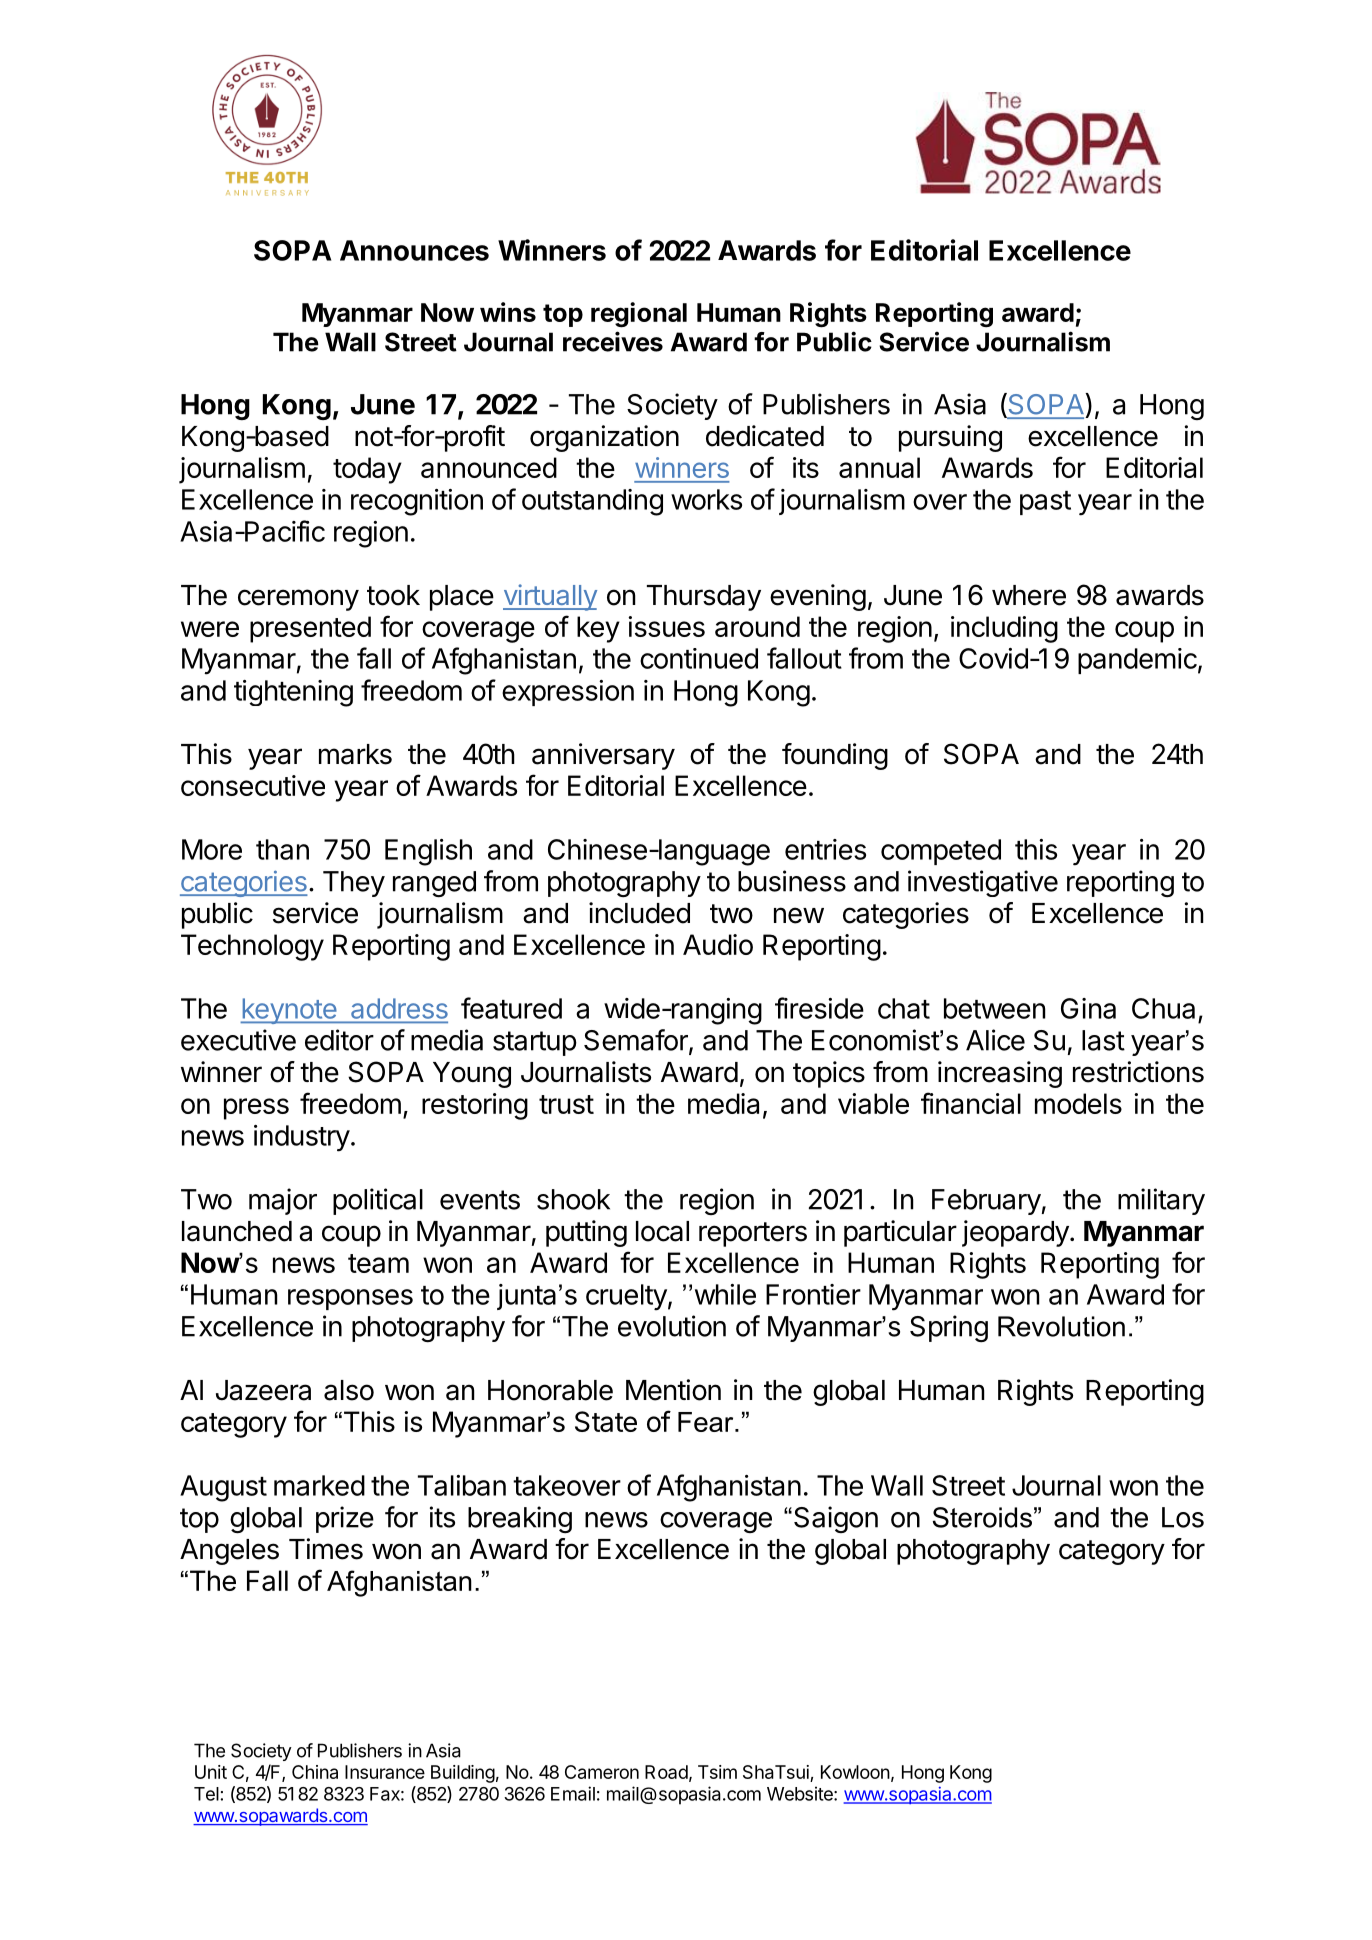 Image resolution: width=1372 pixels, height=1940 pixels. Describe the element at coordinates (355, 754) in the screenshot. I see `marks` at that location.
